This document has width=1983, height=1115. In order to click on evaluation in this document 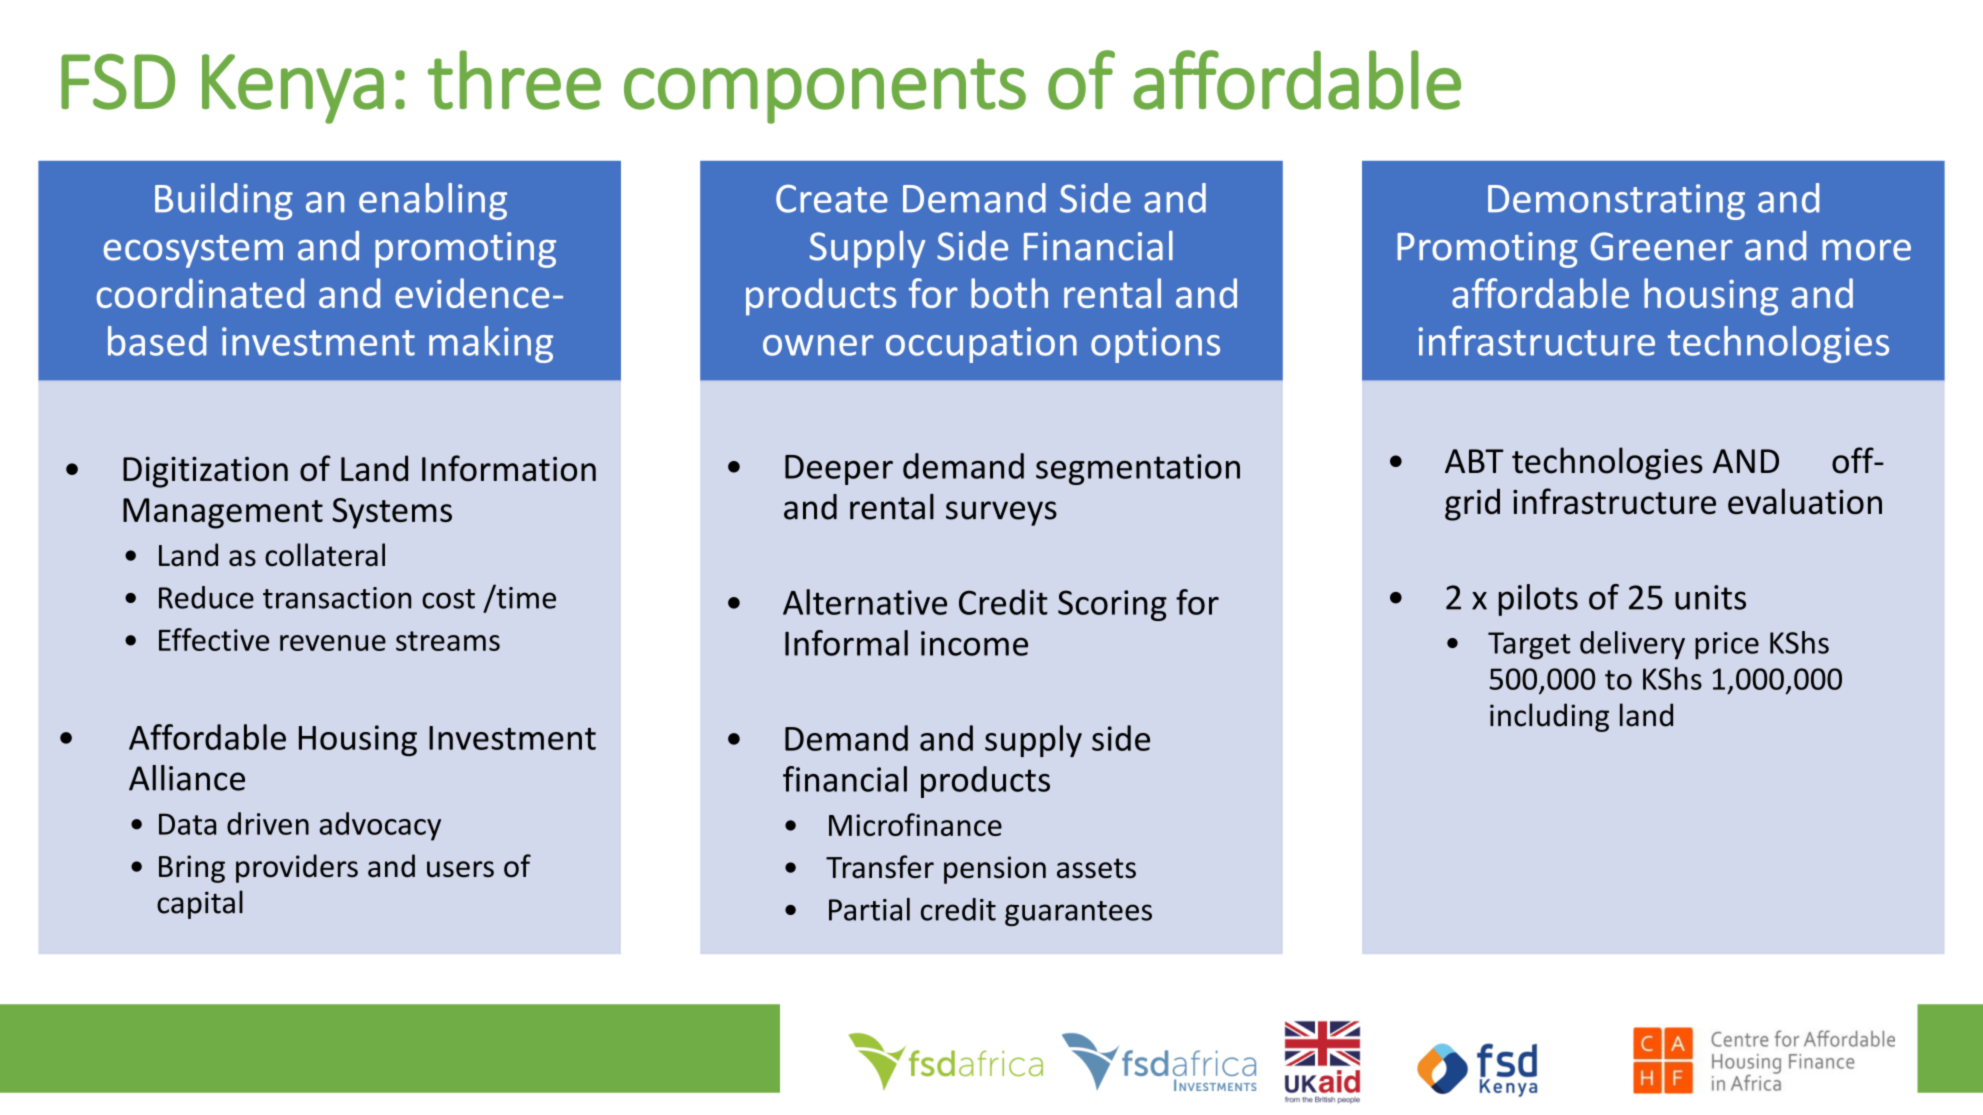, I will do `click(1805, 501)`.
